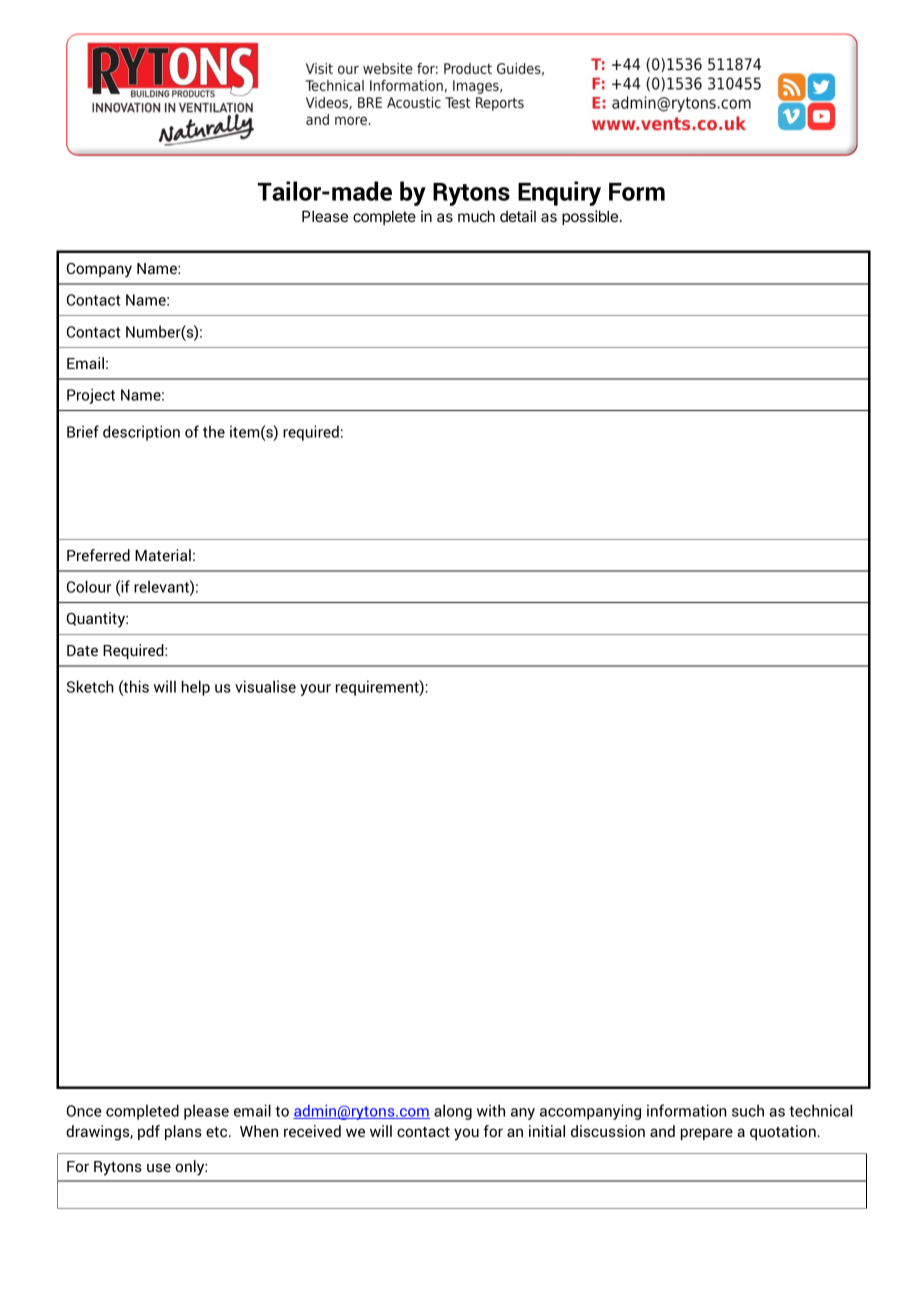 Image resolution: width=924 pixels, height=1308 pixels. What do you see at coordinates (315, 690) in the screenshot?
I see `your` at bounding box center [315, 690].
